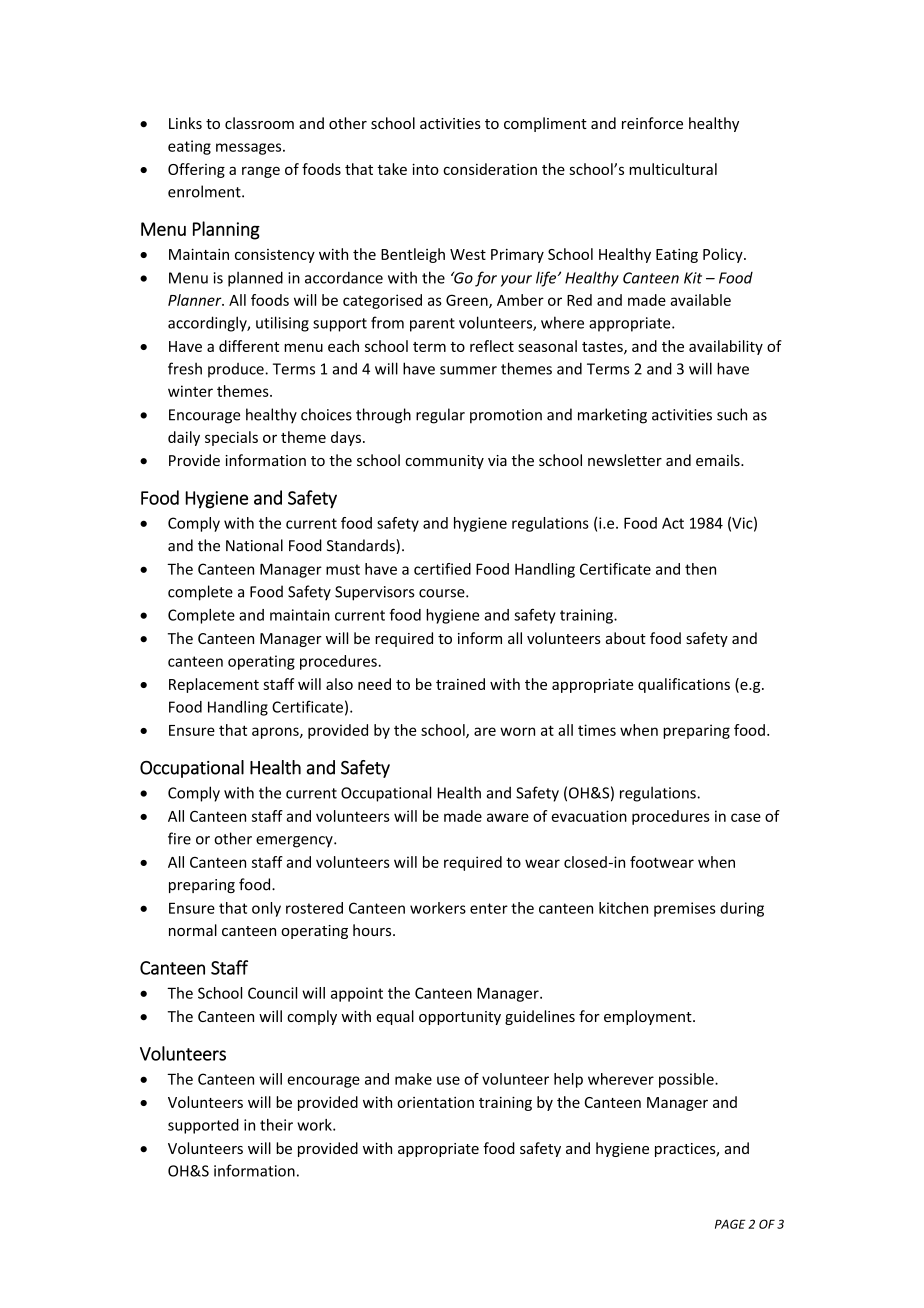 Image resolution: width=924 pixels, height=1308 pixels. Describe the element at coordinates (254, 545) in the document. I see `National` at that location.
